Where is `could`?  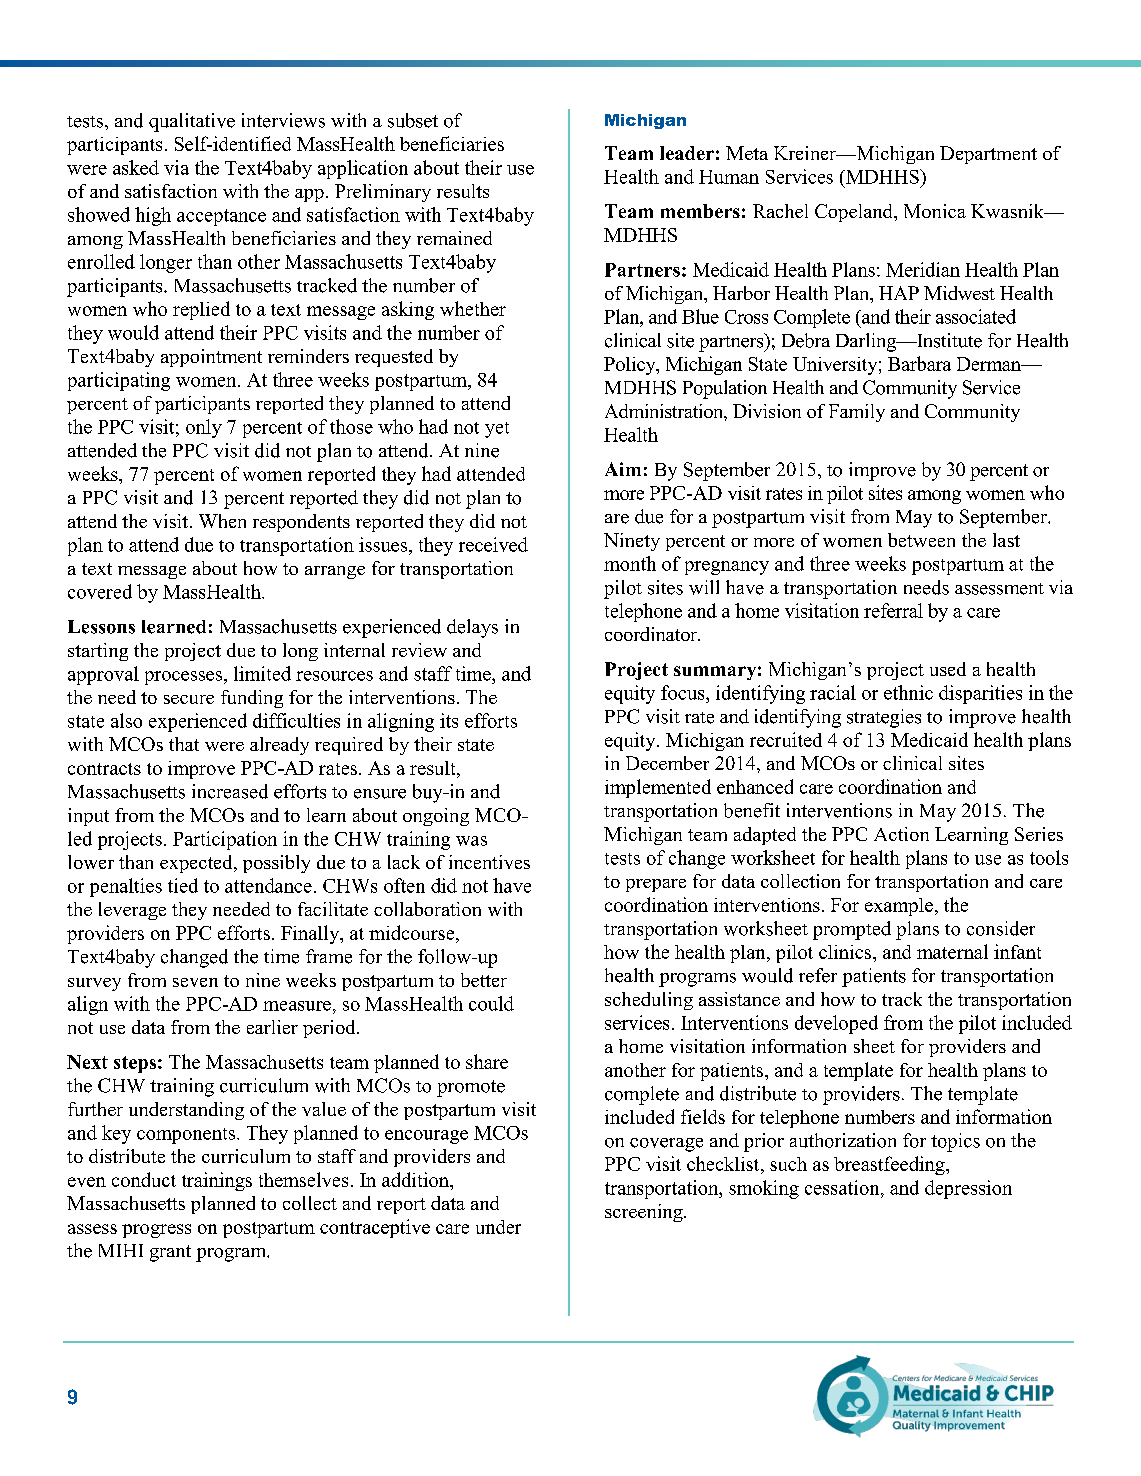
could is located at coordinates (491, 1003).
